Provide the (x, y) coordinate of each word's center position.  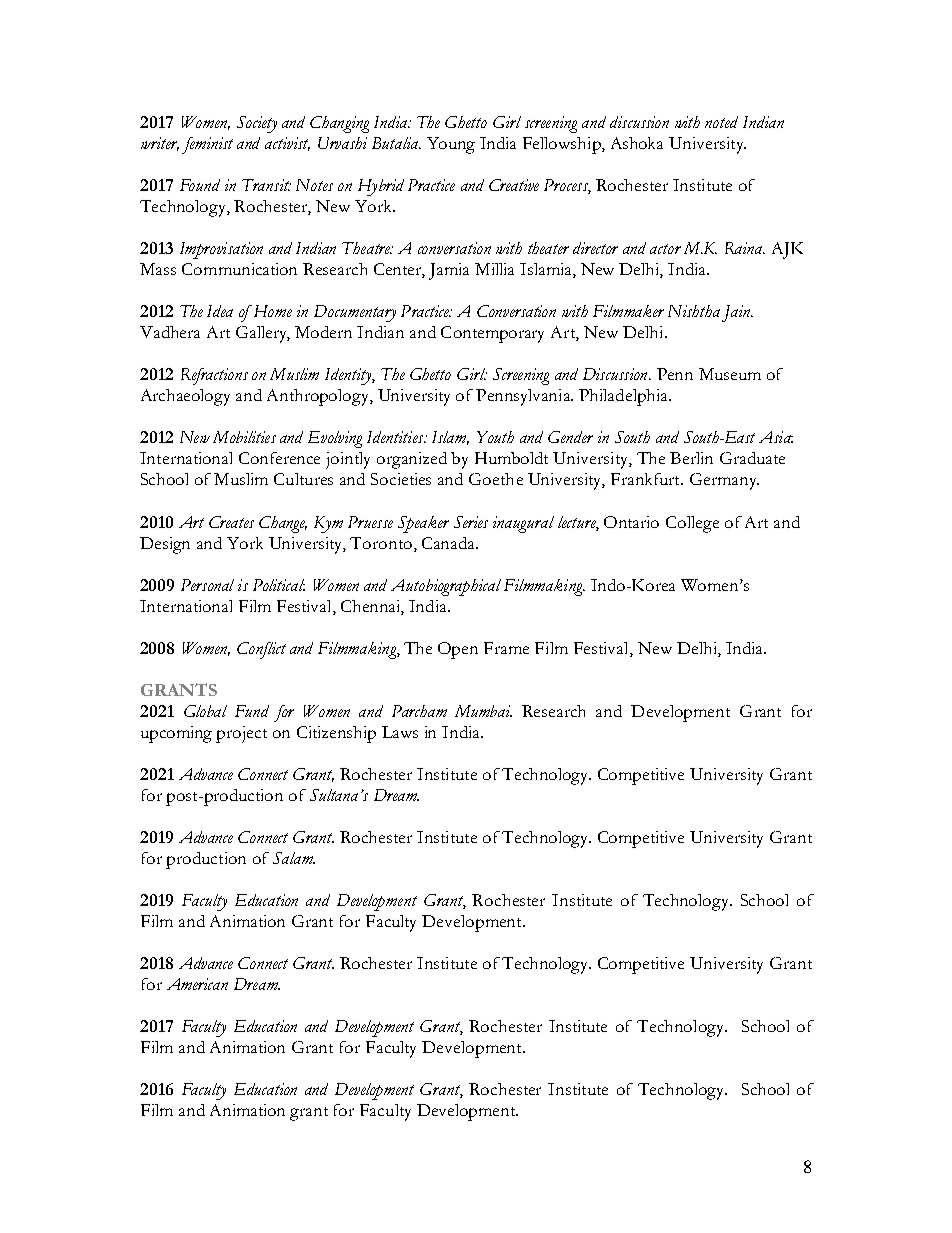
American (197, 984)
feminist (207, 145)
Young (451, 145)
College (692, 524)
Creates (231, 522)
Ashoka (637, 143)
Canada (449, 543)
